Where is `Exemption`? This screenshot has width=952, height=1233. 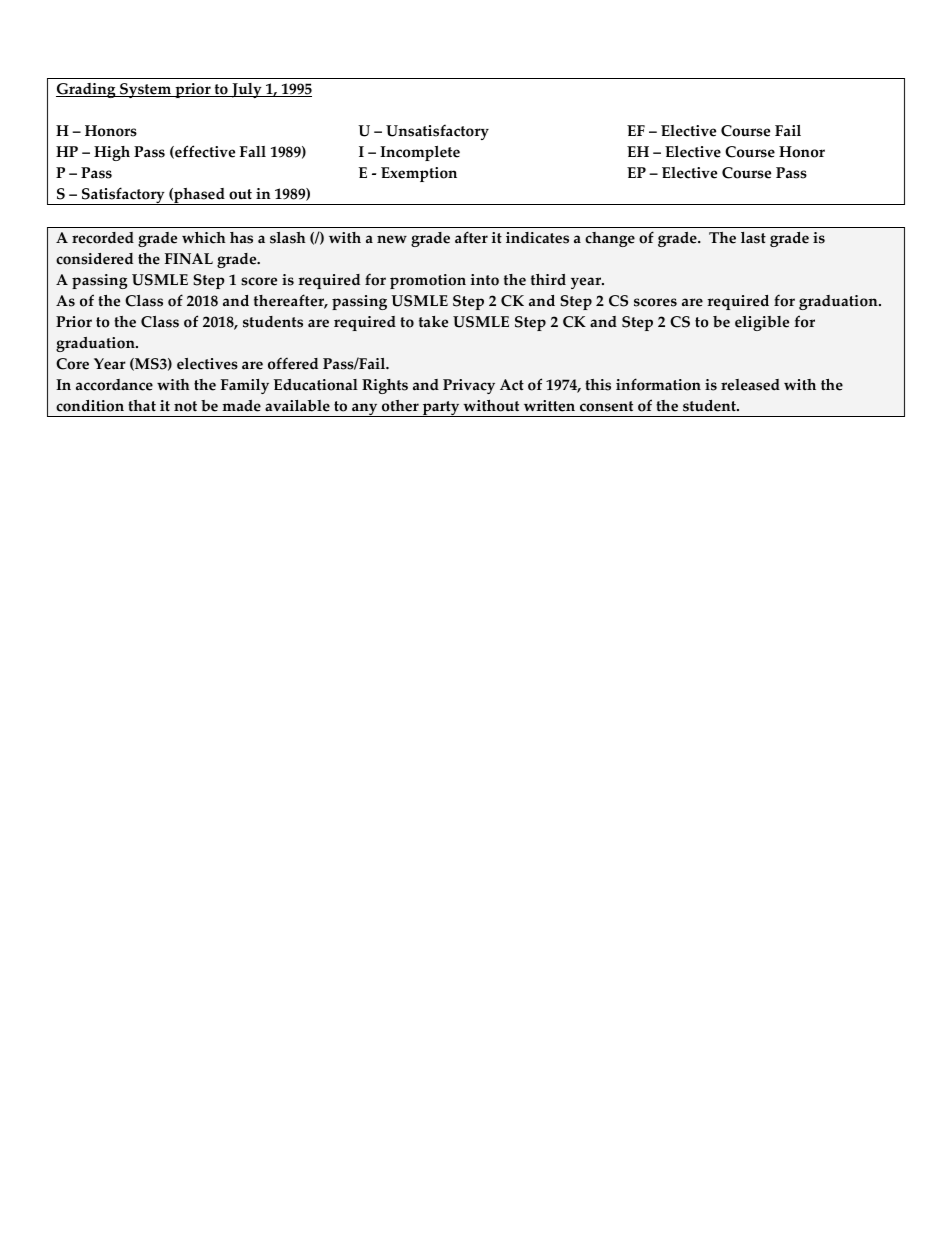 Exemption is located at coordinates (419, 174).
